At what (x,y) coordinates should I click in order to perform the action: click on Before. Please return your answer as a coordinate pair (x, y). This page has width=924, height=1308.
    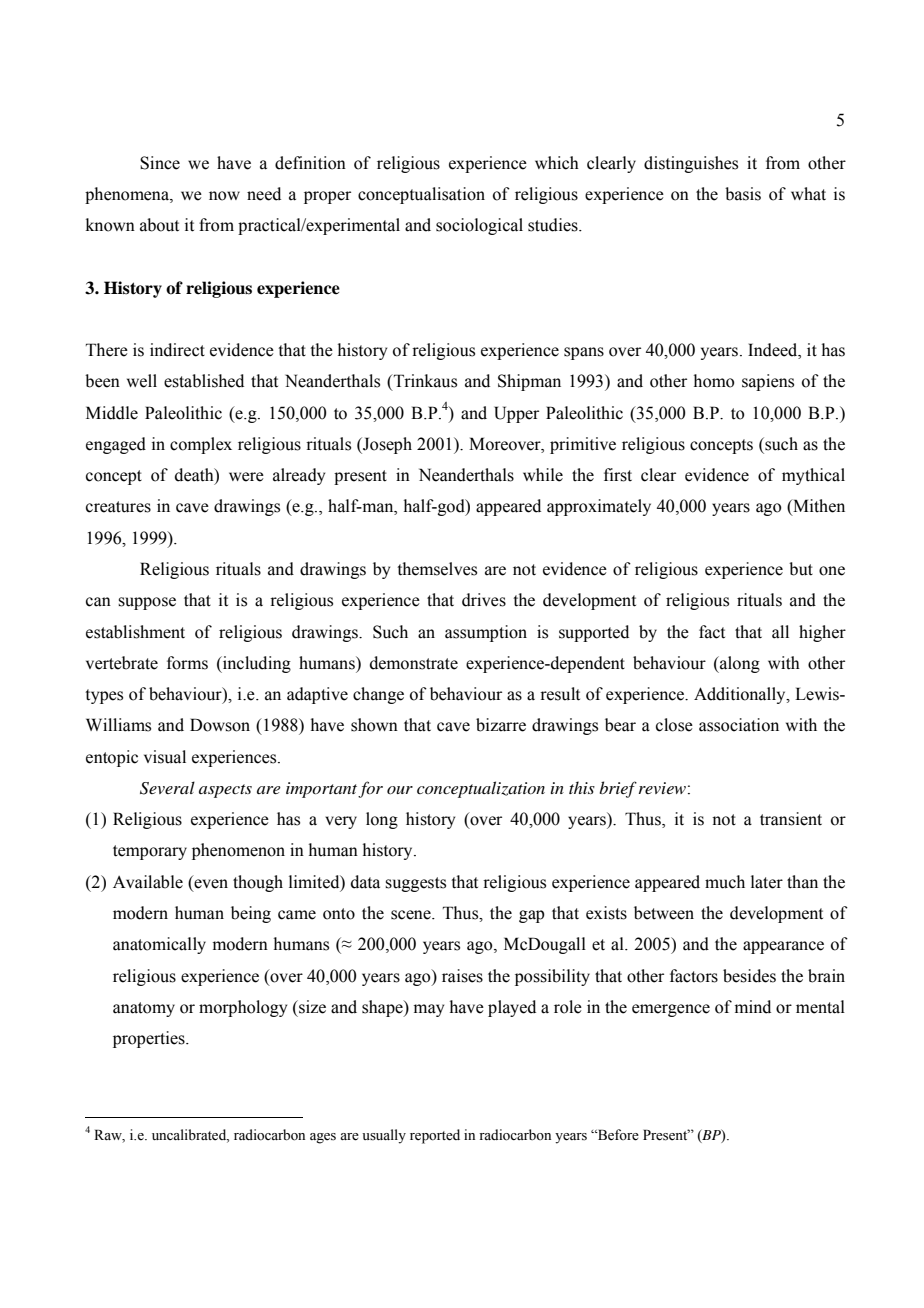
    Looking at the image, I should click on (617, 1135).
